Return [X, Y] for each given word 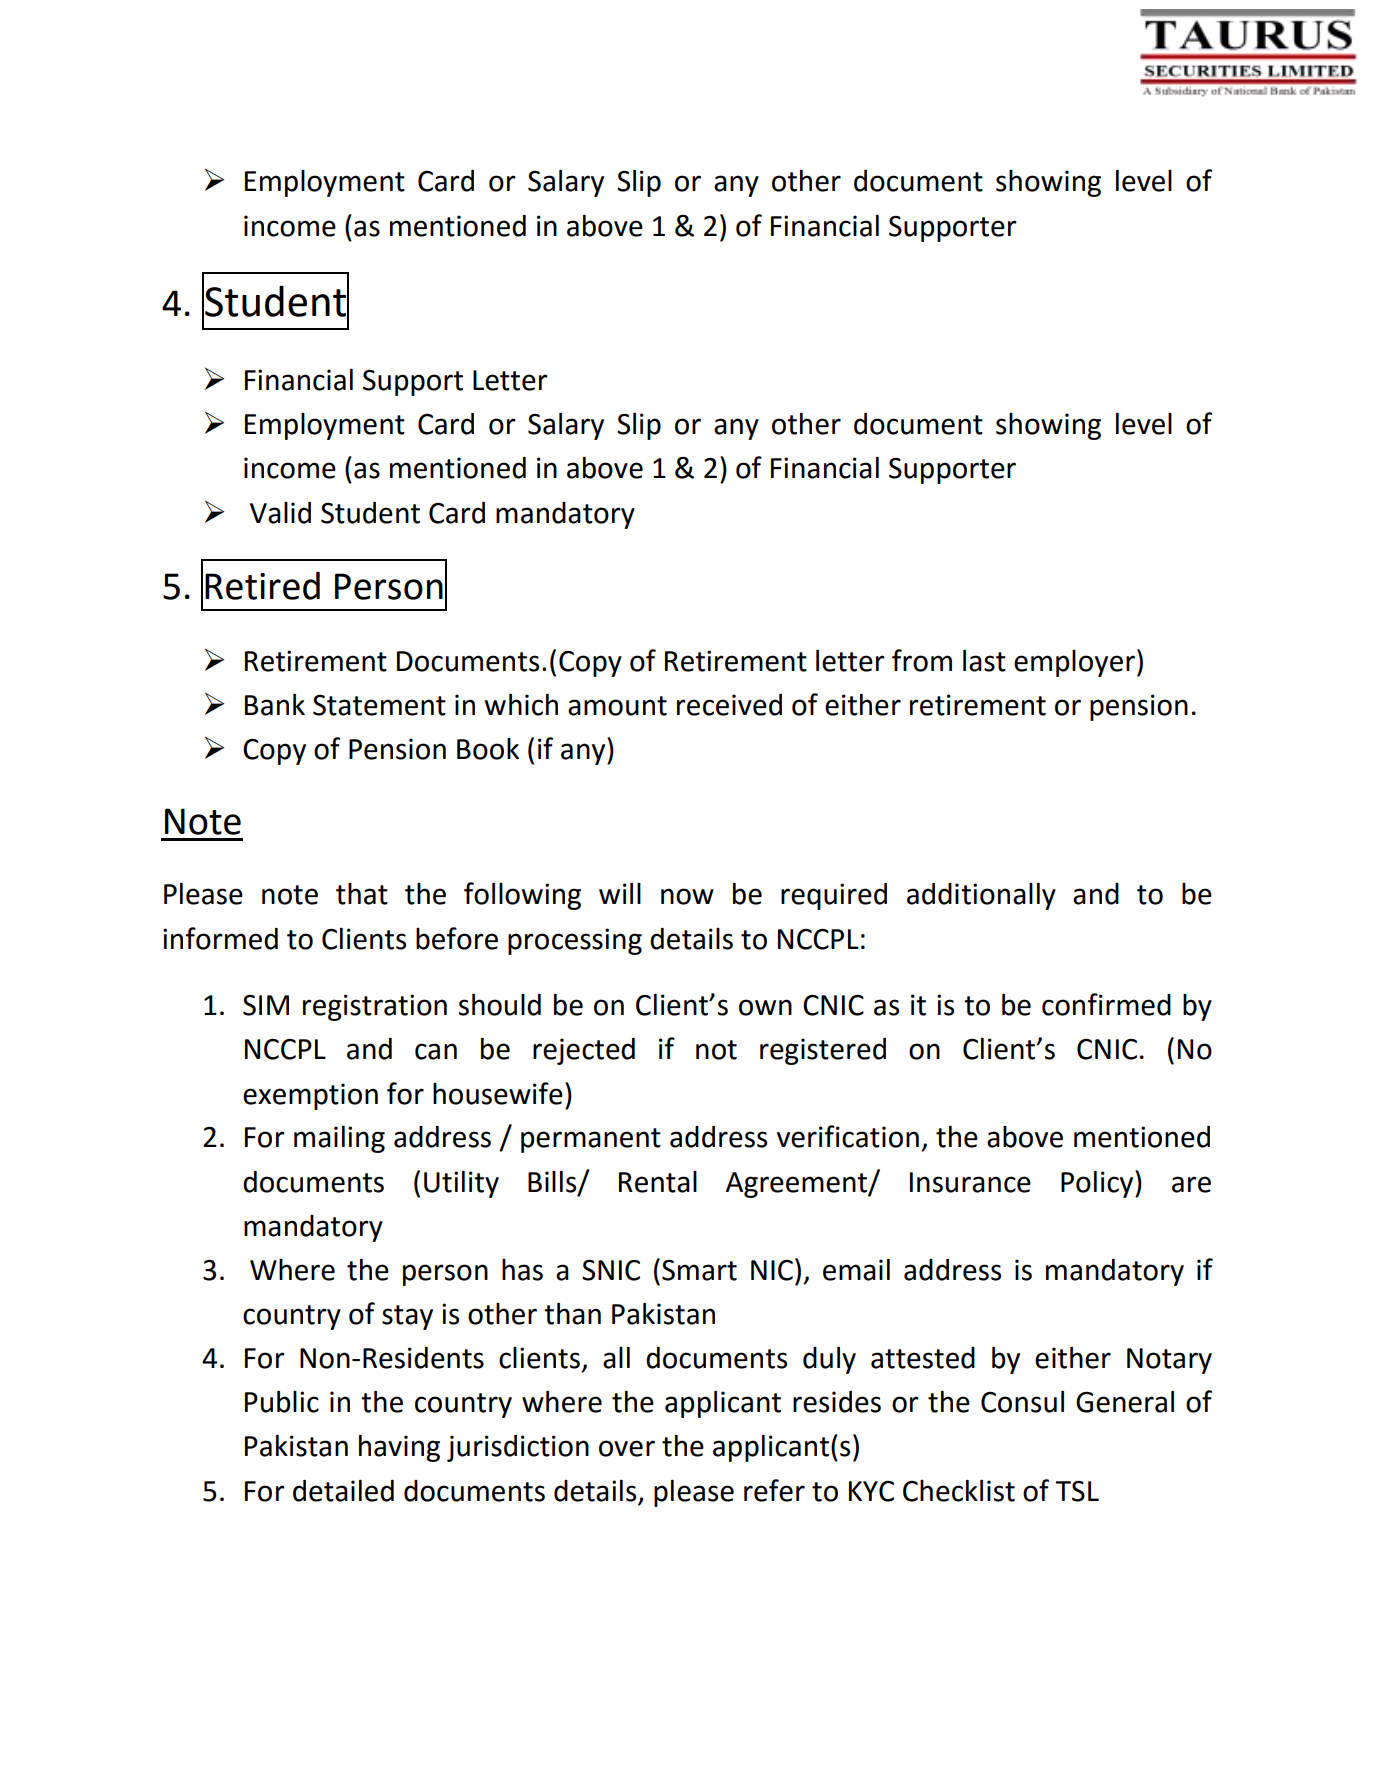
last [984, 661]
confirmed [1106, 1004]
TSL [1077, 1491]
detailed [343, 1491]
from [922, 660]
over [627, 1448]
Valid [280, 513]
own [765, 1007]
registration [375, 1007]
